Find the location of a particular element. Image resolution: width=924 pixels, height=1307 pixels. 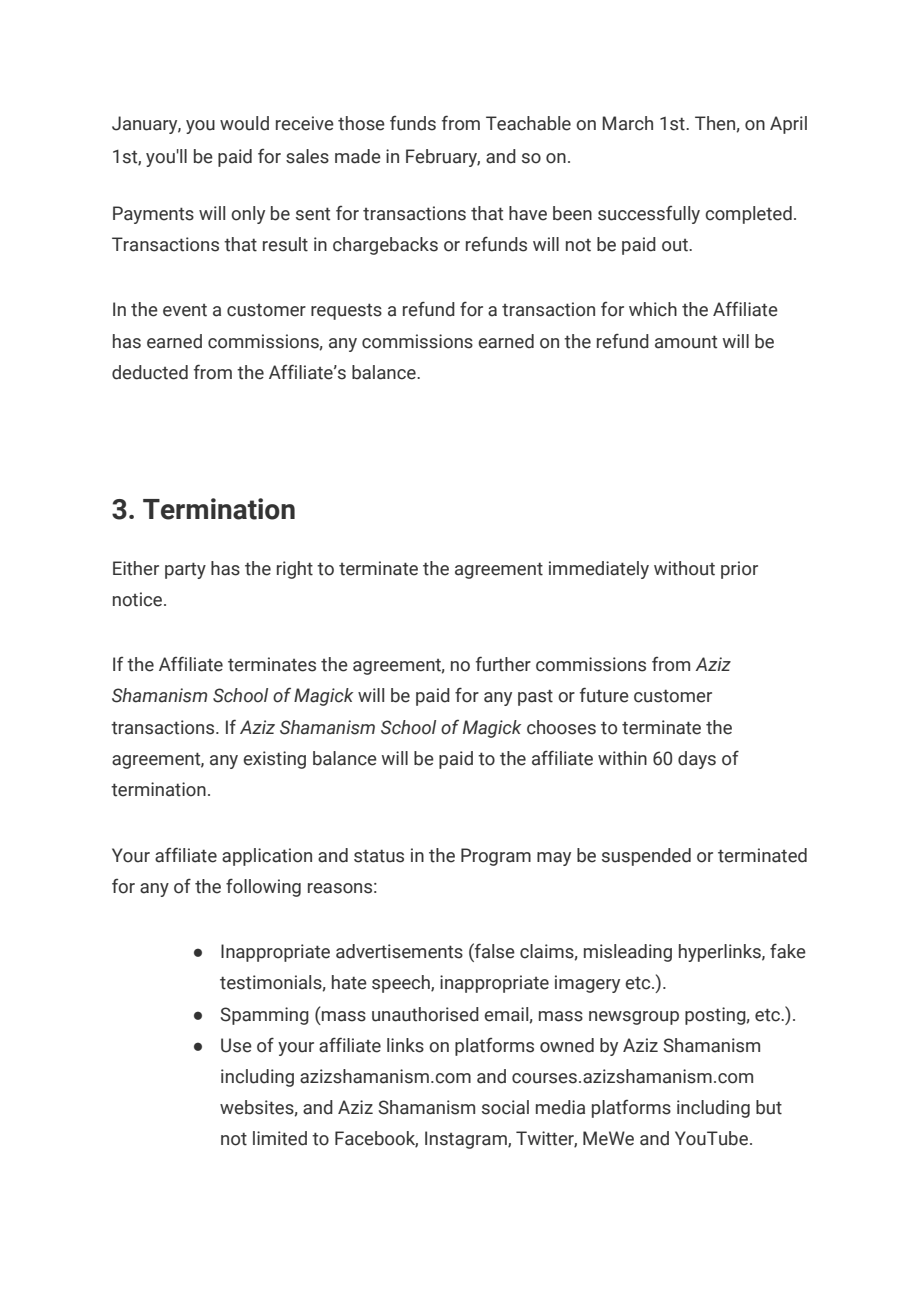

following is located at coordinates (263, 887).
